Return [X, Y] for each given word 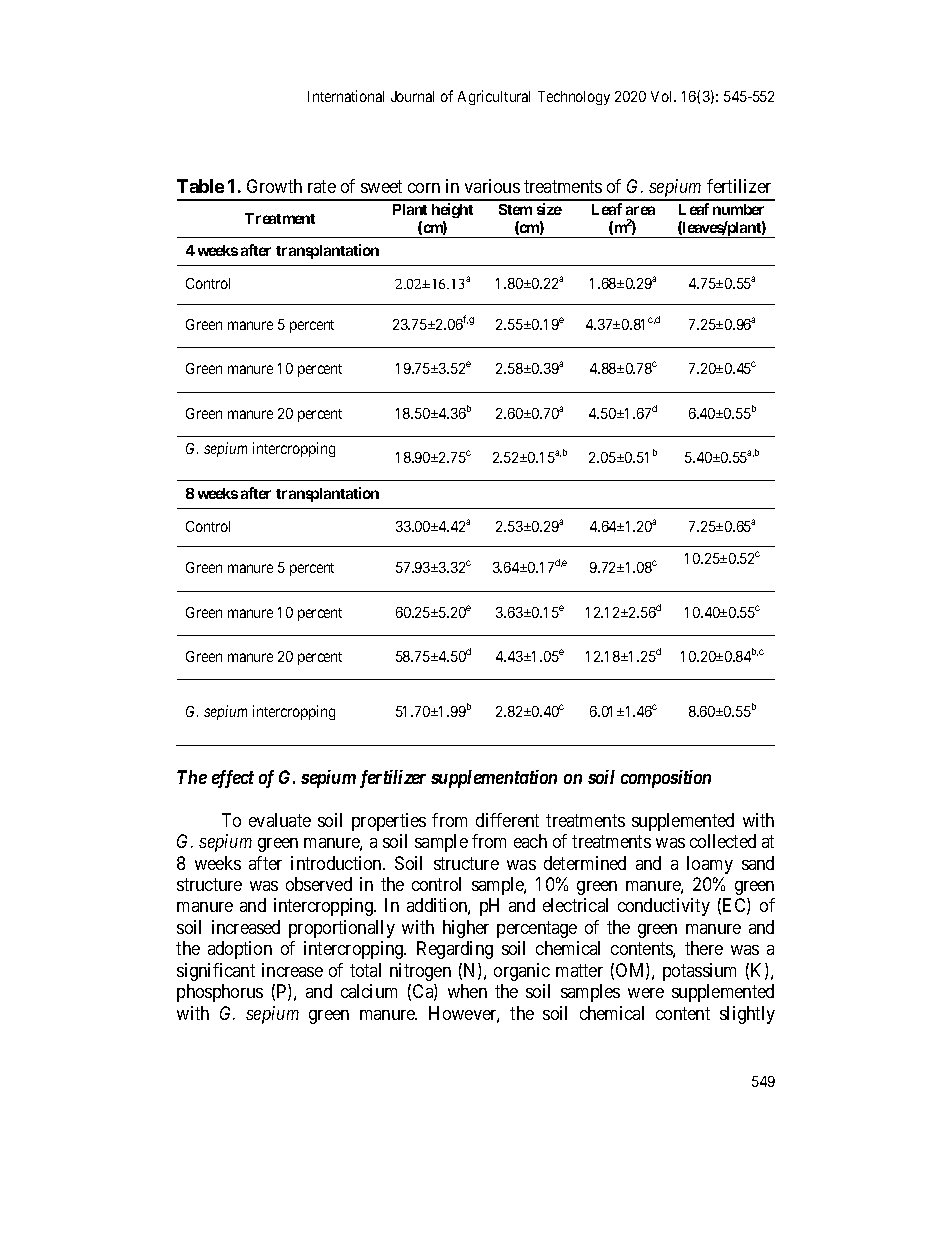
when [467, 991]
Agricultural [494, 97]
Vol [663, 96]
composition [666, 779]
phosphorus [220, 993]
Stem [515, 209]
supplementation [494, 779]
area [640, 210]
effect [233, 779]
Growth [274, 186]
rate [322, 187]
